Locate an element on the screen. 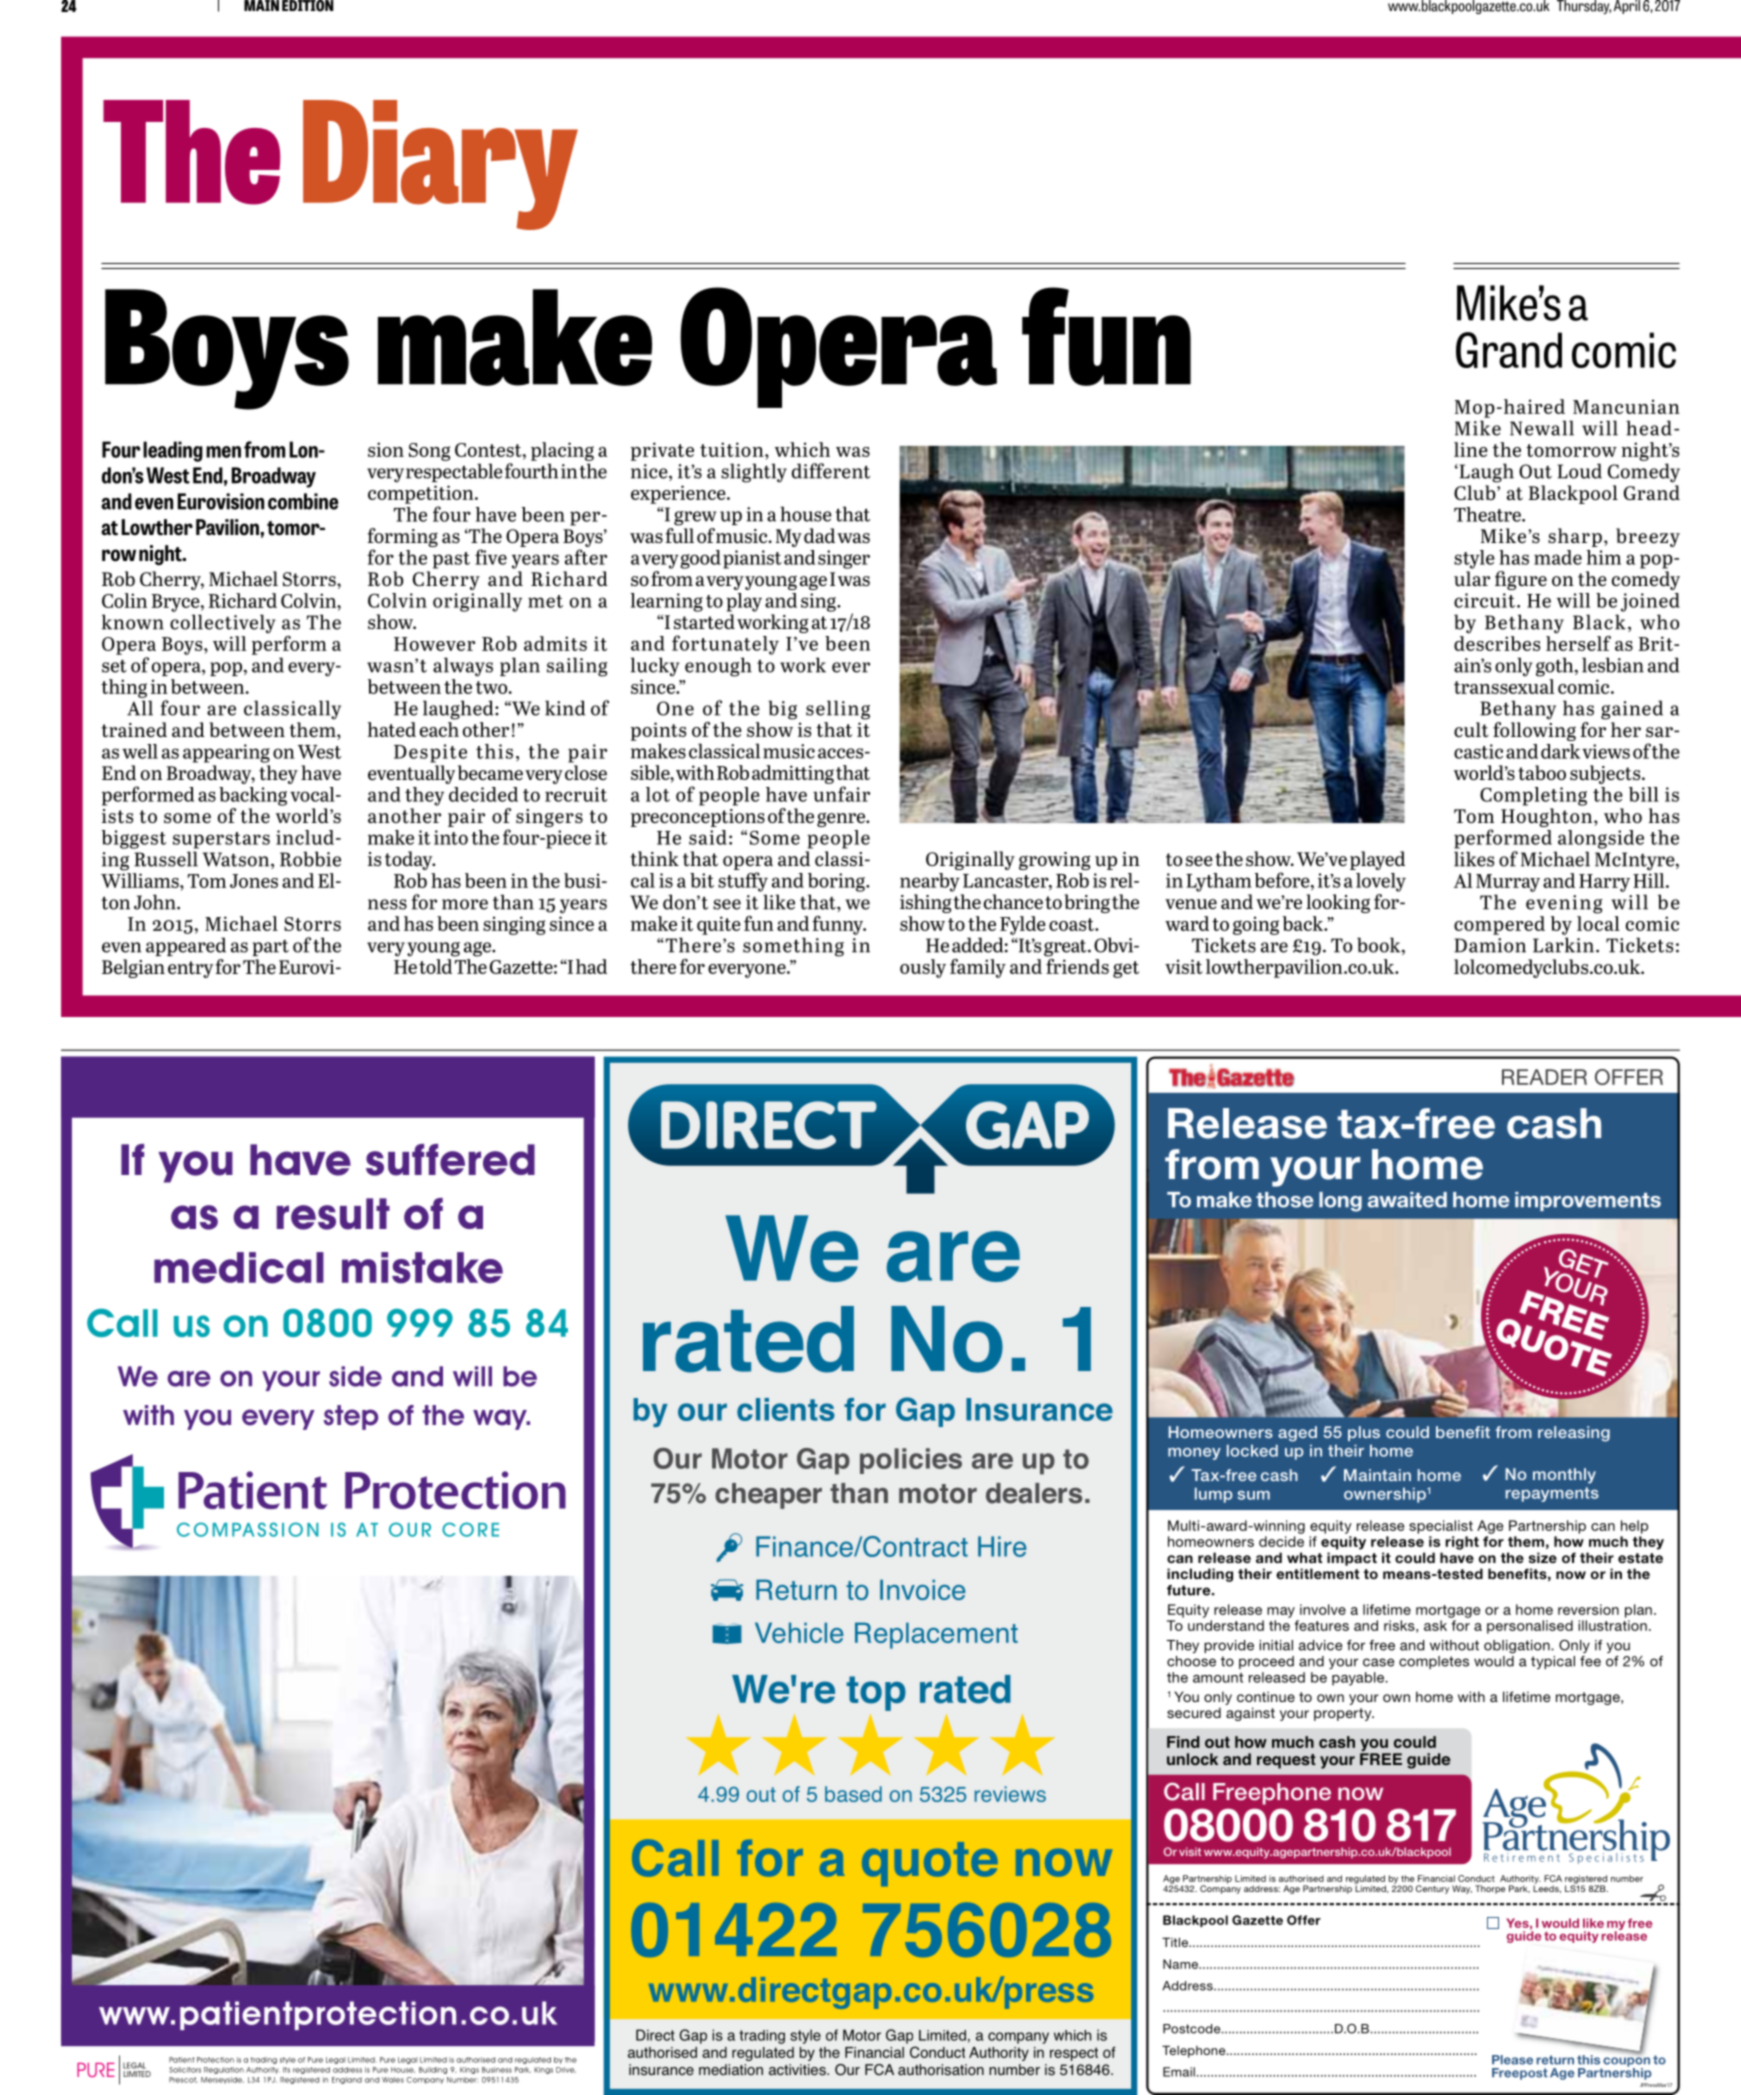 The image size is (1741, 2095). Diary is located at coordinates (440, 165).
